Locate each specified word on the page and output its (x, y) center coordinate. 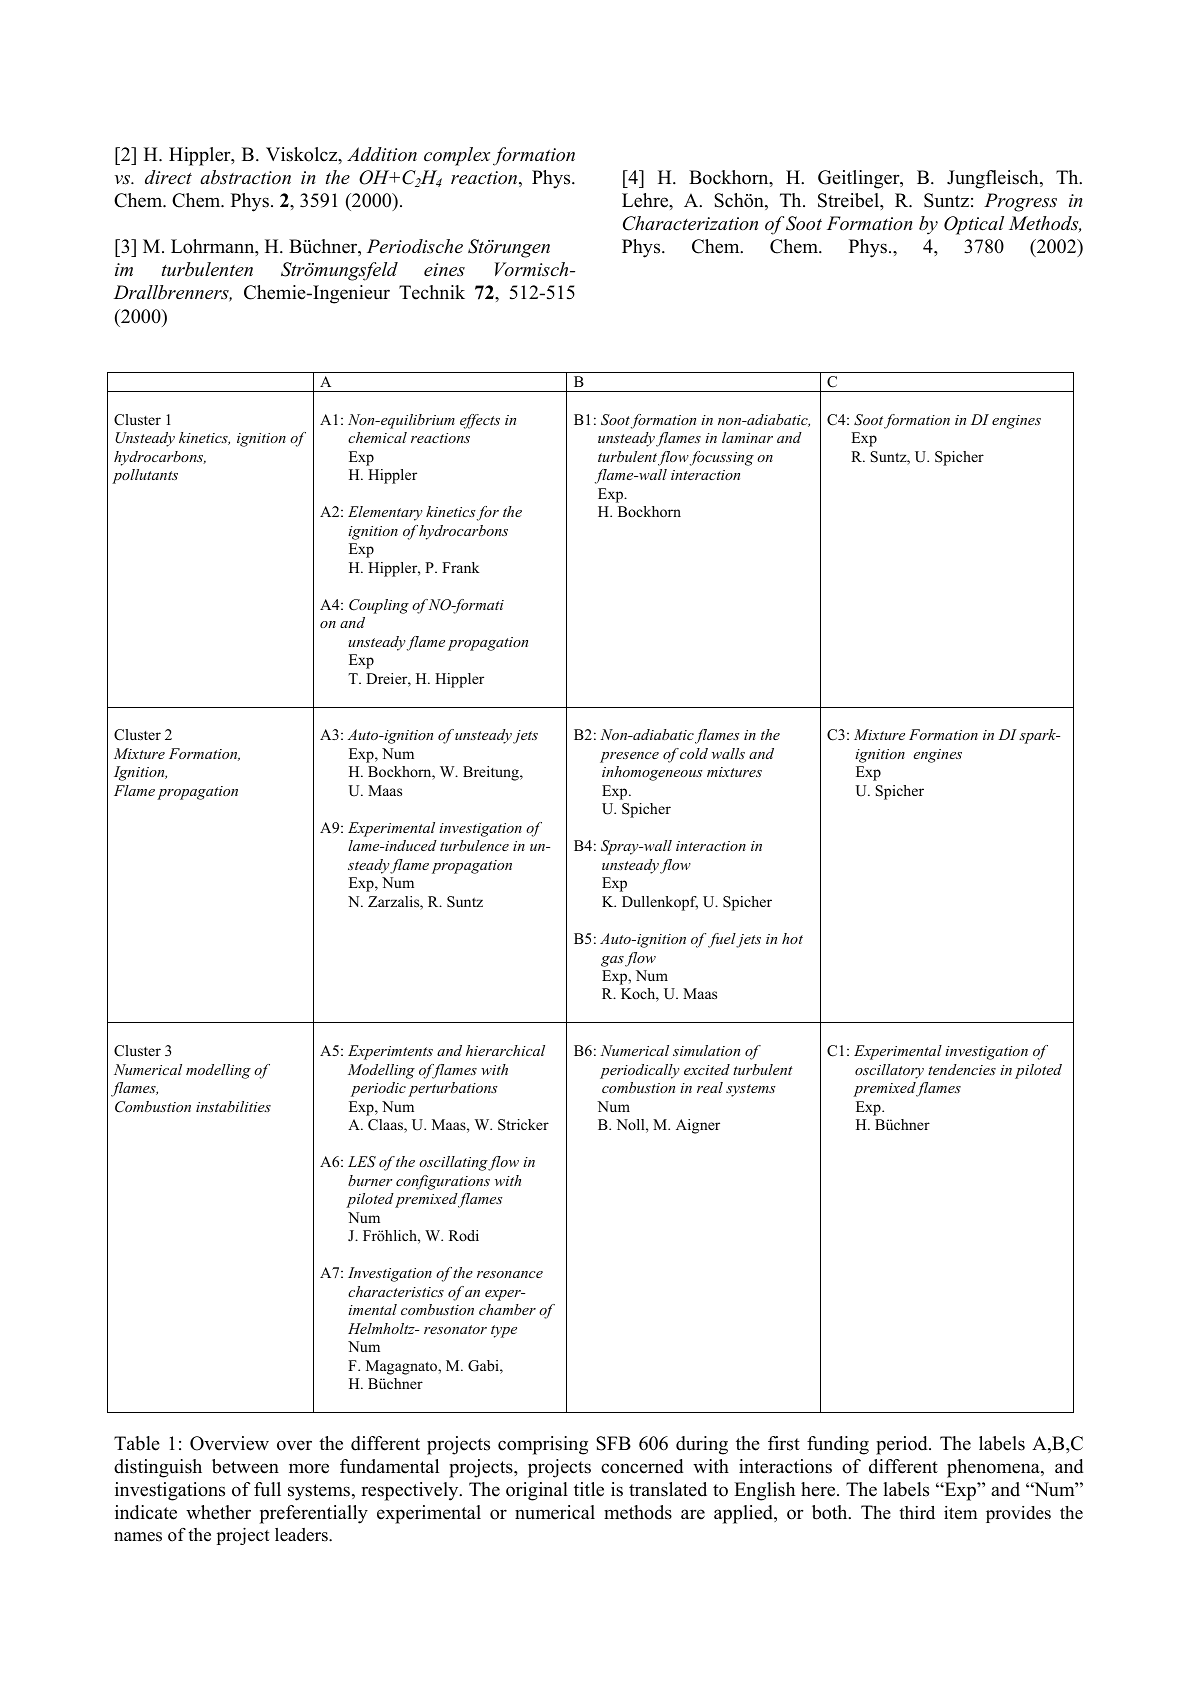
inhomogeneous (652, 773)
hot (792, 938)
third (917, 1513)
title (589, 1489)
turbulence (474, 845)
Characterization (690, 223)
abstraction (245, 177)
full (267, 1489)
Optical (974, 225)
